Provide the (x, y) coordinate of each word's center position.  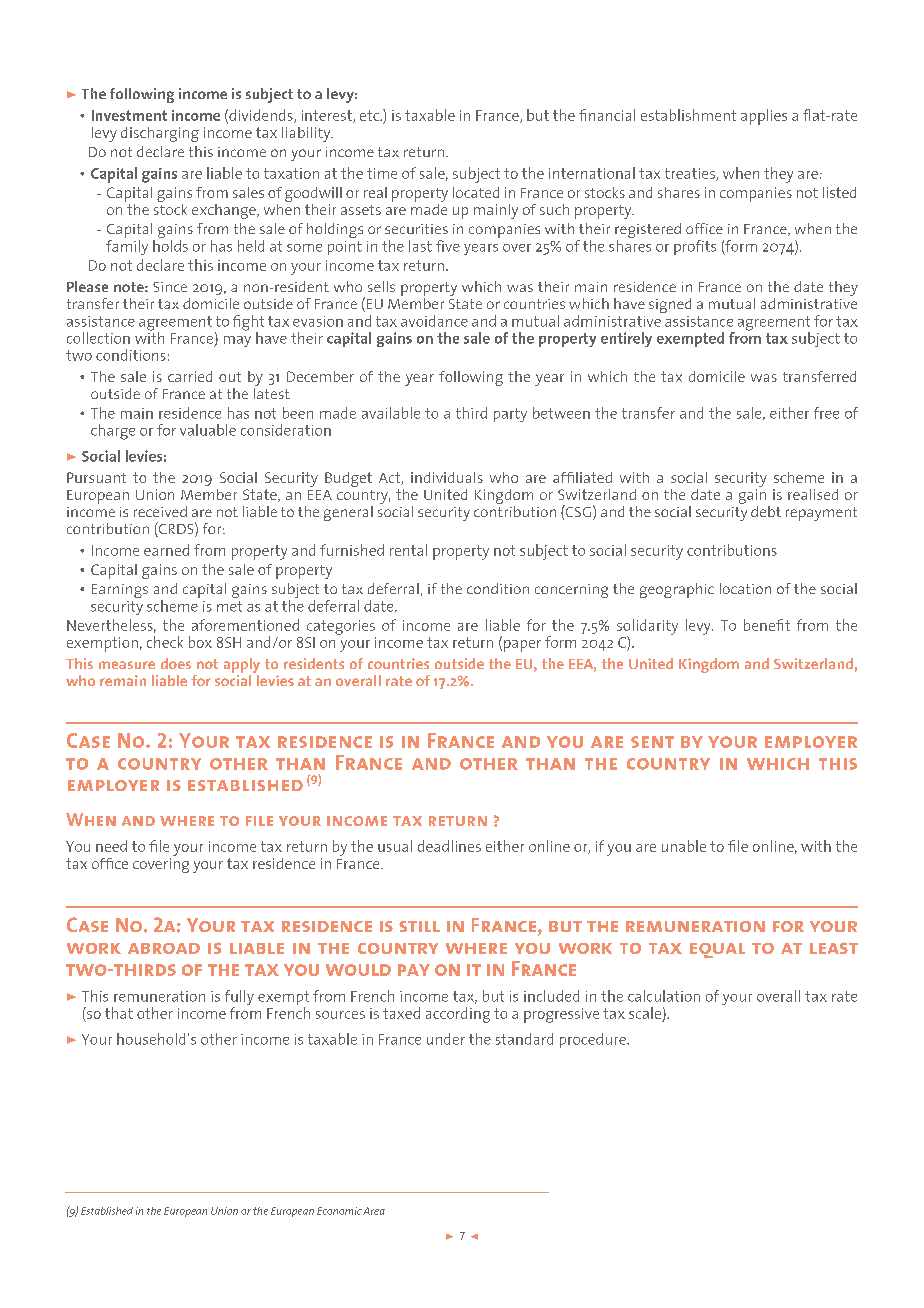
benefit (767, 625)
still (419, 926)
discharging (160, 134)
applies (764, 117)
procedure (594, 1040)
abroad (164, 948)
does (176, 663)
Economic (339, 1211)
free (826, 413)
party (510, 415)
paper (522, 646)
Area (374, 1211)
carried (190, 376)
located (476, 192)
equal (717, 950)
